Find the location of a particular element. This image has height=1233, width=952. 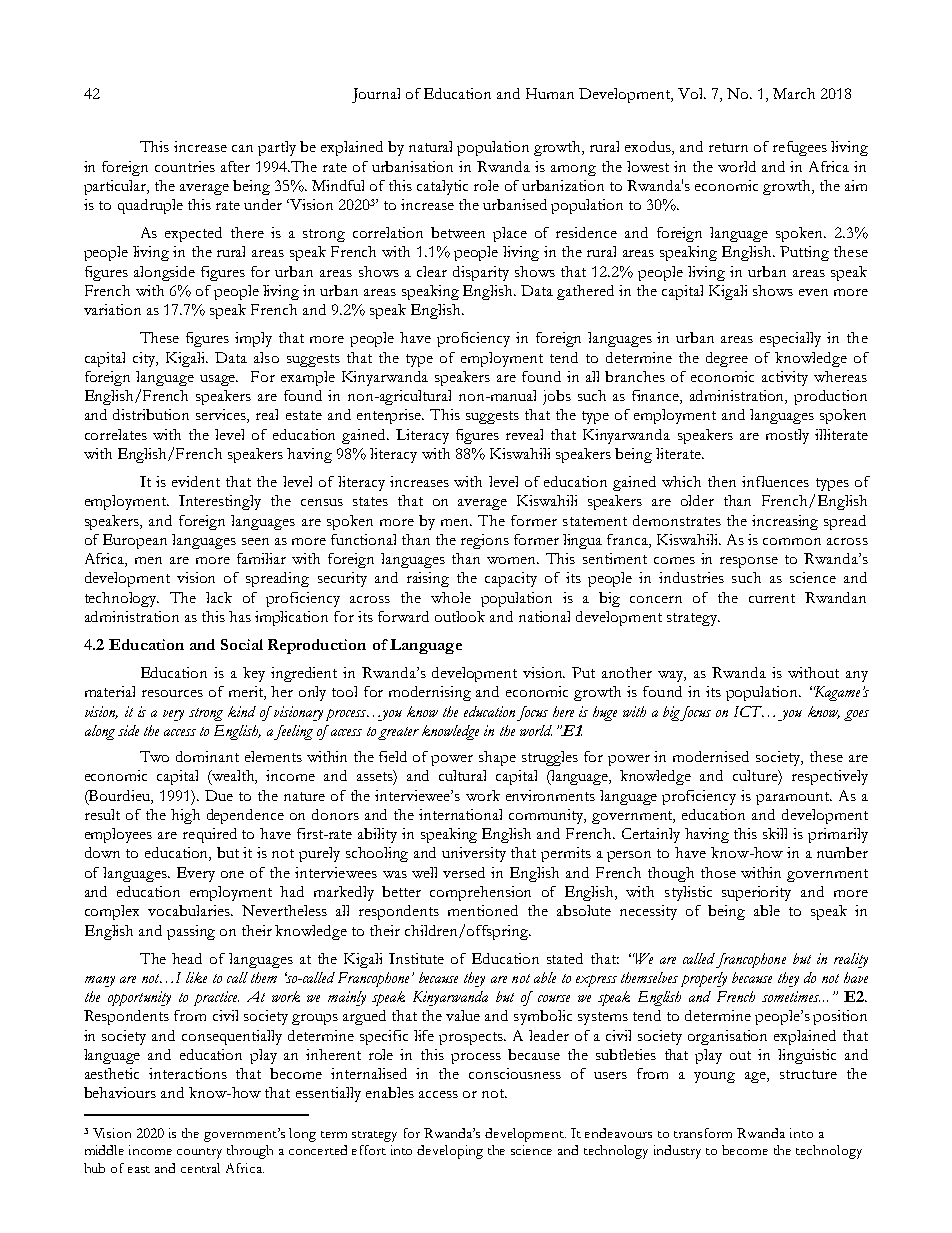

current is located at coordinates (772, 598).
